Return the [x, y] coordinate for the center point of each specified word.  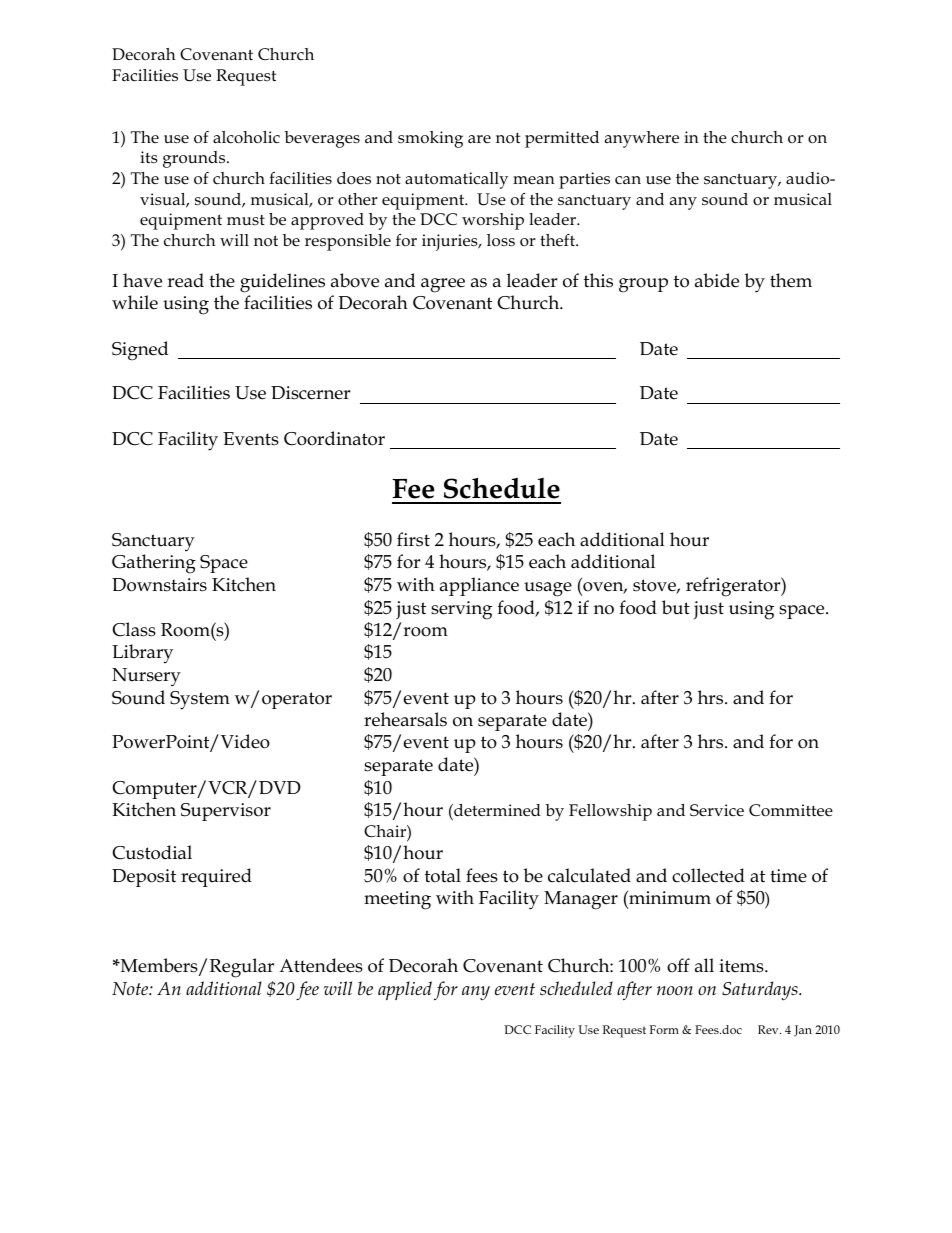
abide [717, 280]
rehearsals [405, 719]
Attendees [321, 965]
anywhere [642, 139]
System [200, 700]
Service [717, 810]
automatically [456, 180]
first [413, 539]
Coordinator [334, 438]
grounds [195, 159]
